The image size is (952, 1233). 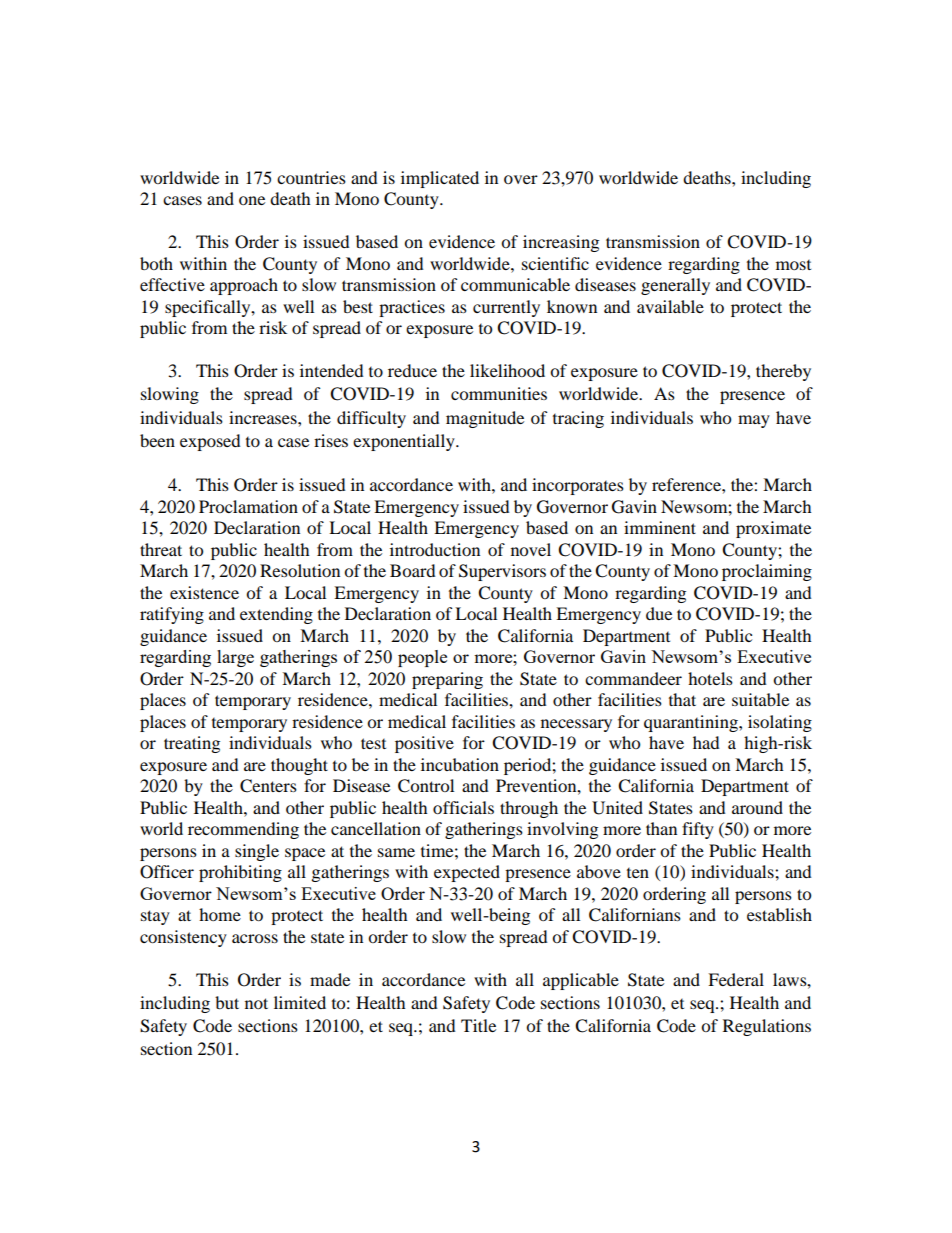 I want to click on Federal, so click(x=736, y=979).
